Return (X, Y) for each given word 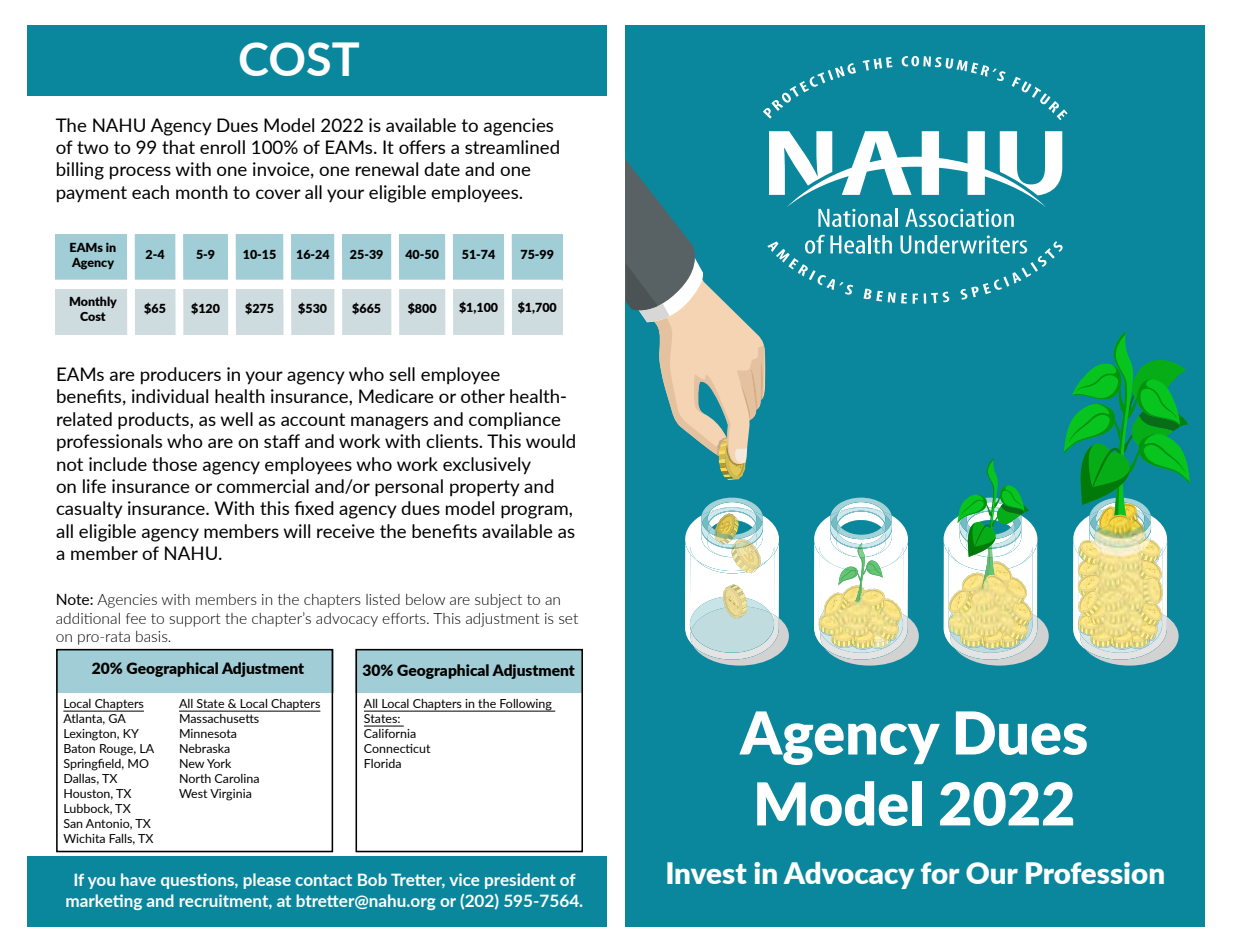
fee (136, 618)
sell (402, 374)
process (140, 173)
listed (383, 599)
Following (526, 705)
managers (389, 423)
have (138, 879)
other (483, 396)
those (174, 464)
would (550, 441)
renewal (387, 169)
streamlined (512, 147)
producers (181, 376)
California (390, 732)
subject (498, 601)
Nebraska (205, 748)
